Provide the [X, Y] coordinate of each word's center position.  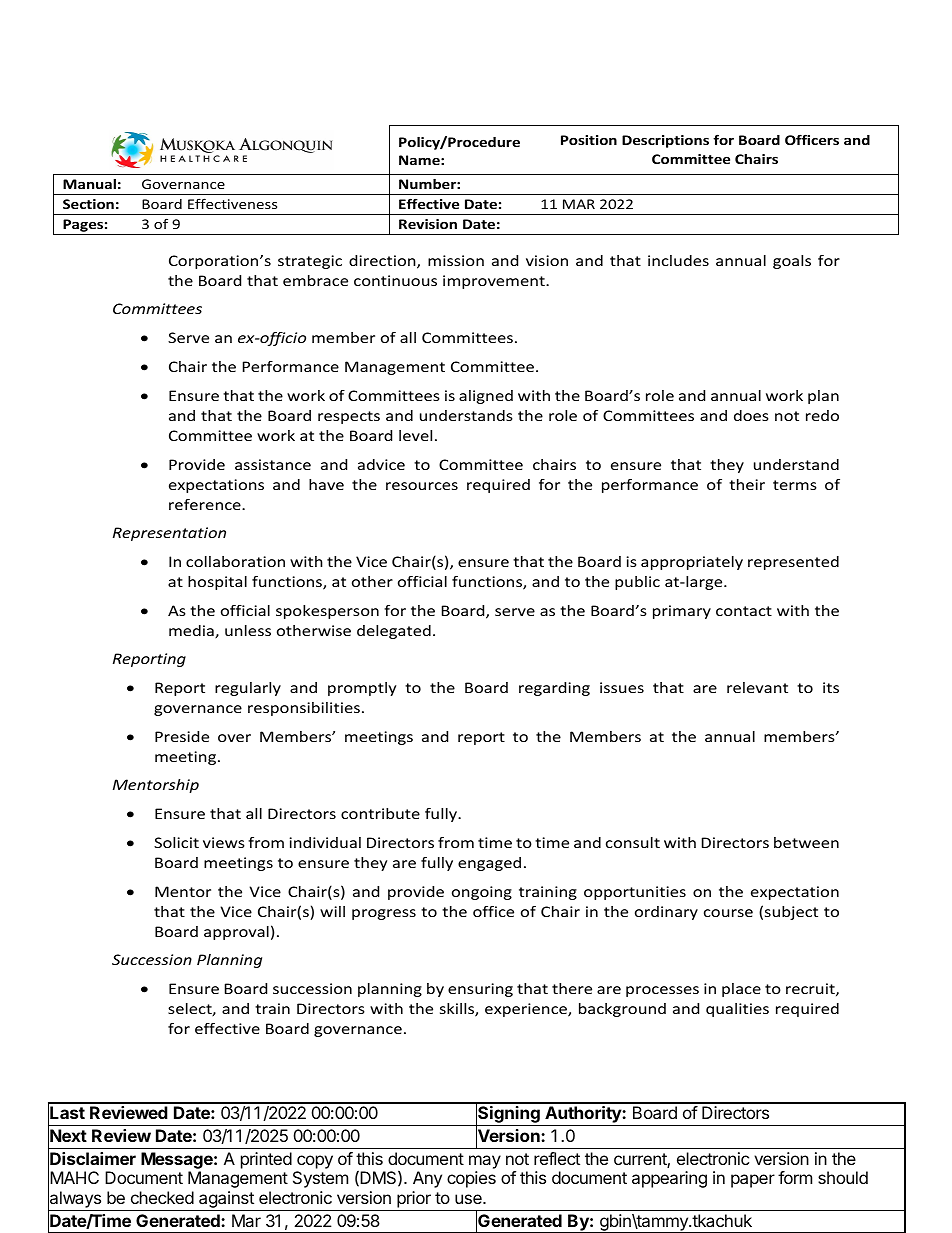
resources [422, 486]
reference [206, 504]
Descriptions [665, 141]
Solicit [176, 842]
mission [456, 260]
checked [162, 1197]
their [747, 484]
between [806, 842]
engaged [489, 864]
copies [471, 1179]
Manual [89, 184]
